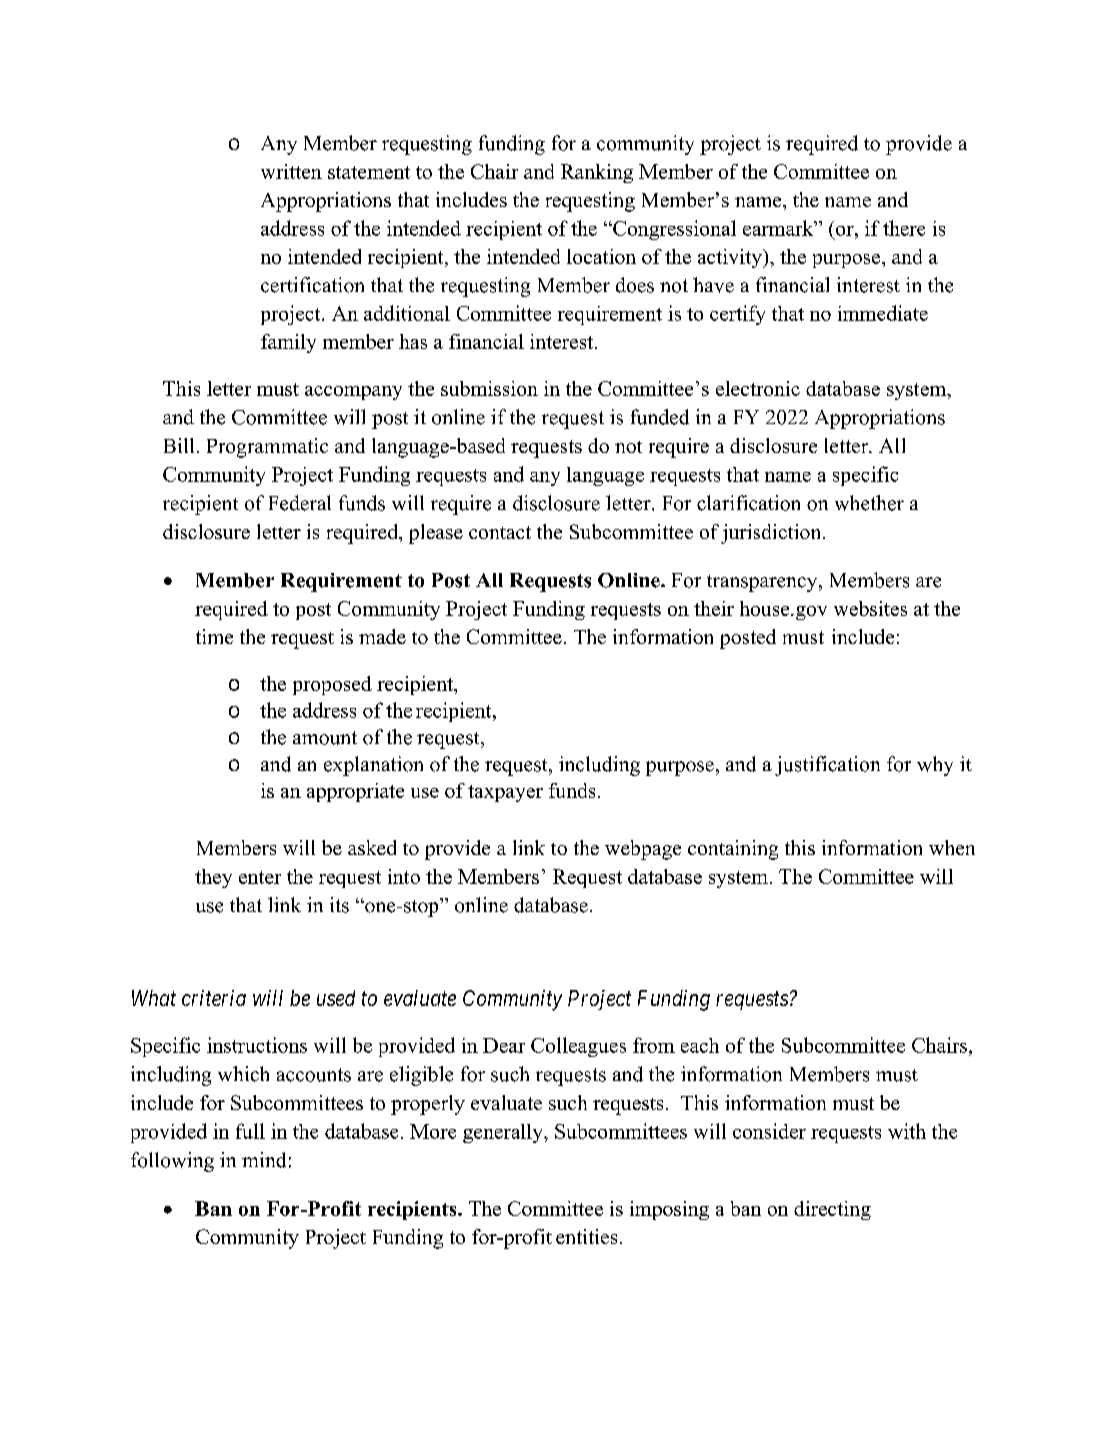 Image resolution: width=1106 pixels, height=1431 pixels. Describe the element at coordinates (904, 228) in the screenshot. I see `there` at that location.
